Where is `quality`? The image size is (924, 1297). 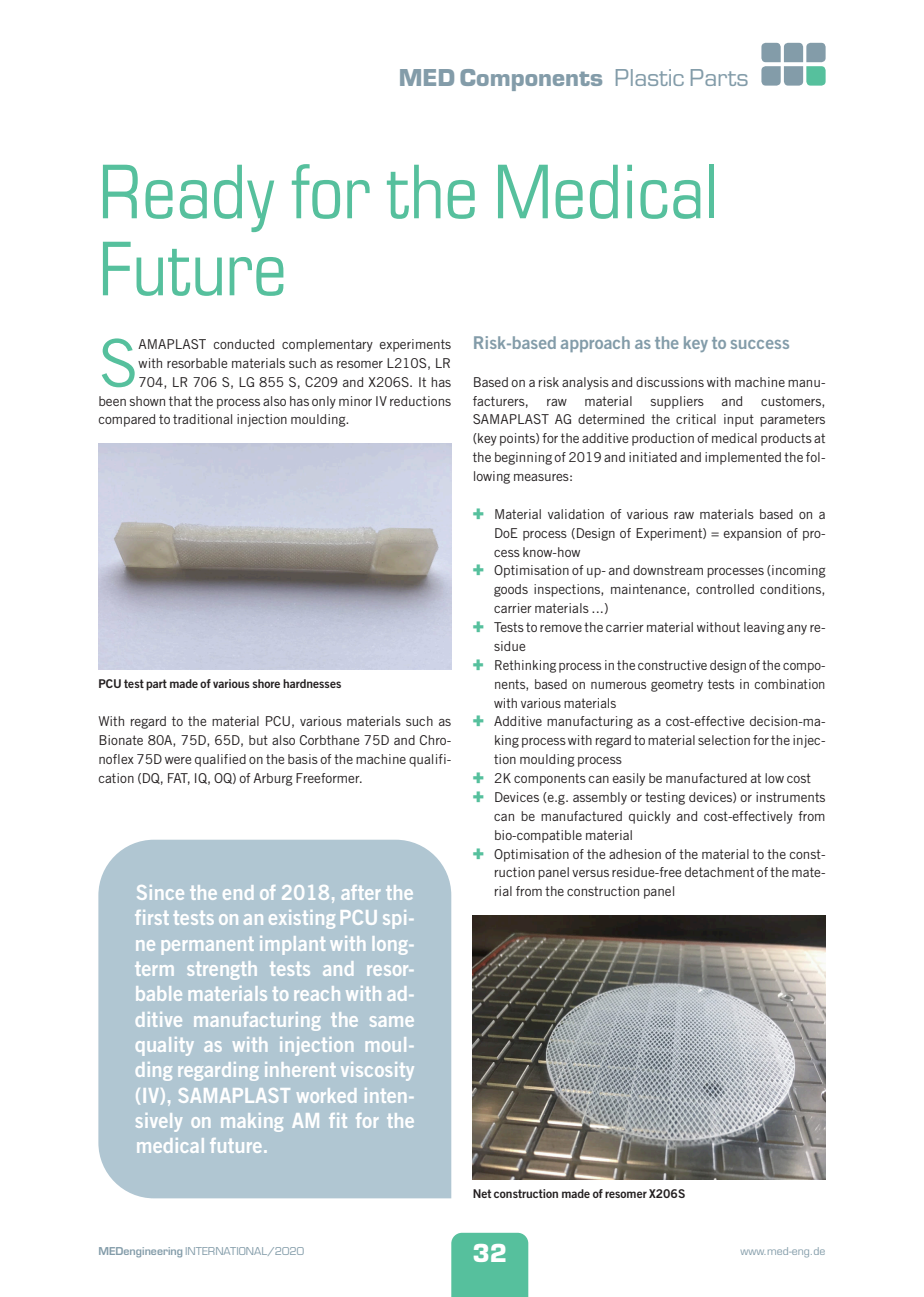 quality is located at coordinates (165, 1046).
